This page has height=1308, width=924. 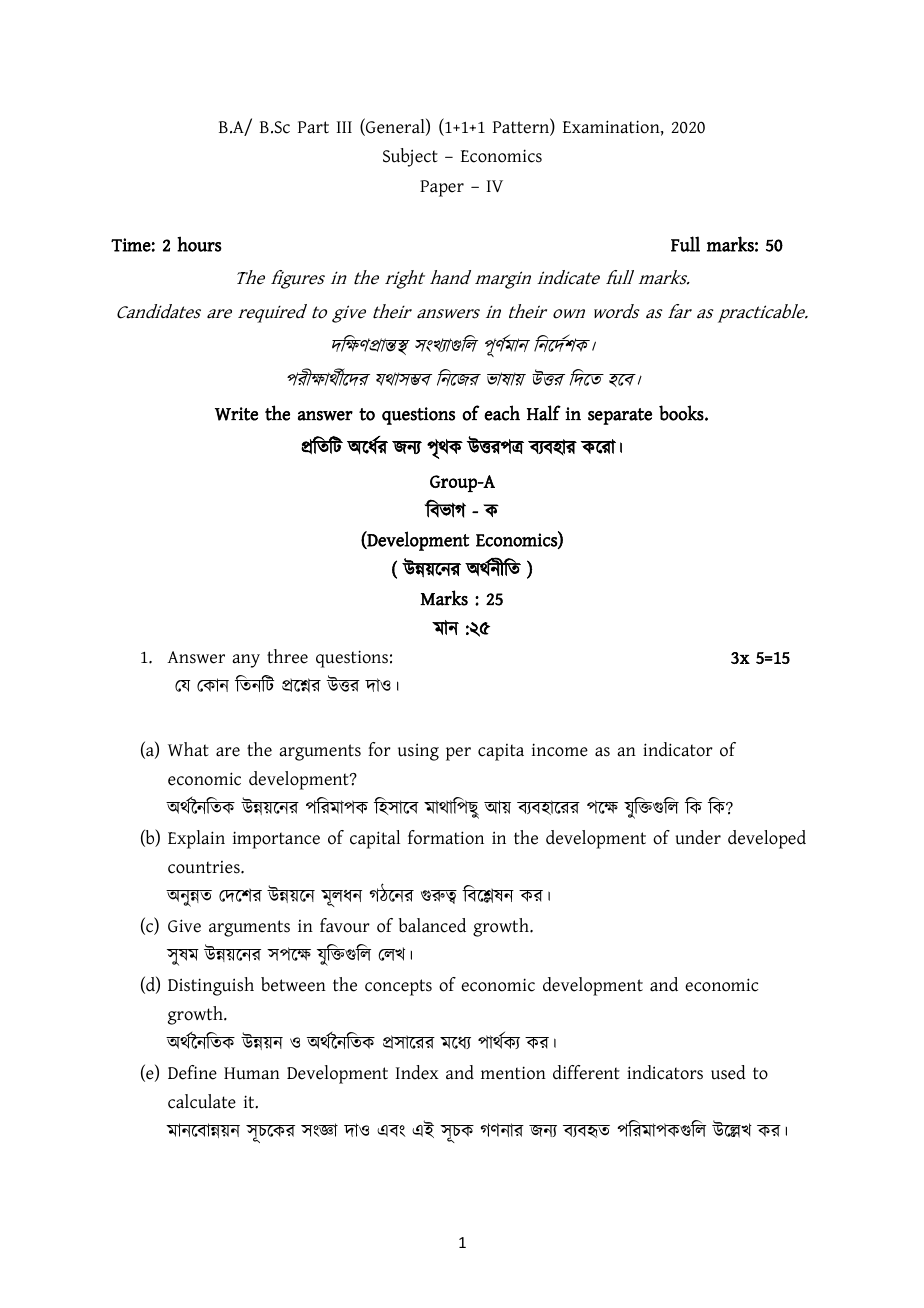 I want to click on books, so click(x=682, y=413).
